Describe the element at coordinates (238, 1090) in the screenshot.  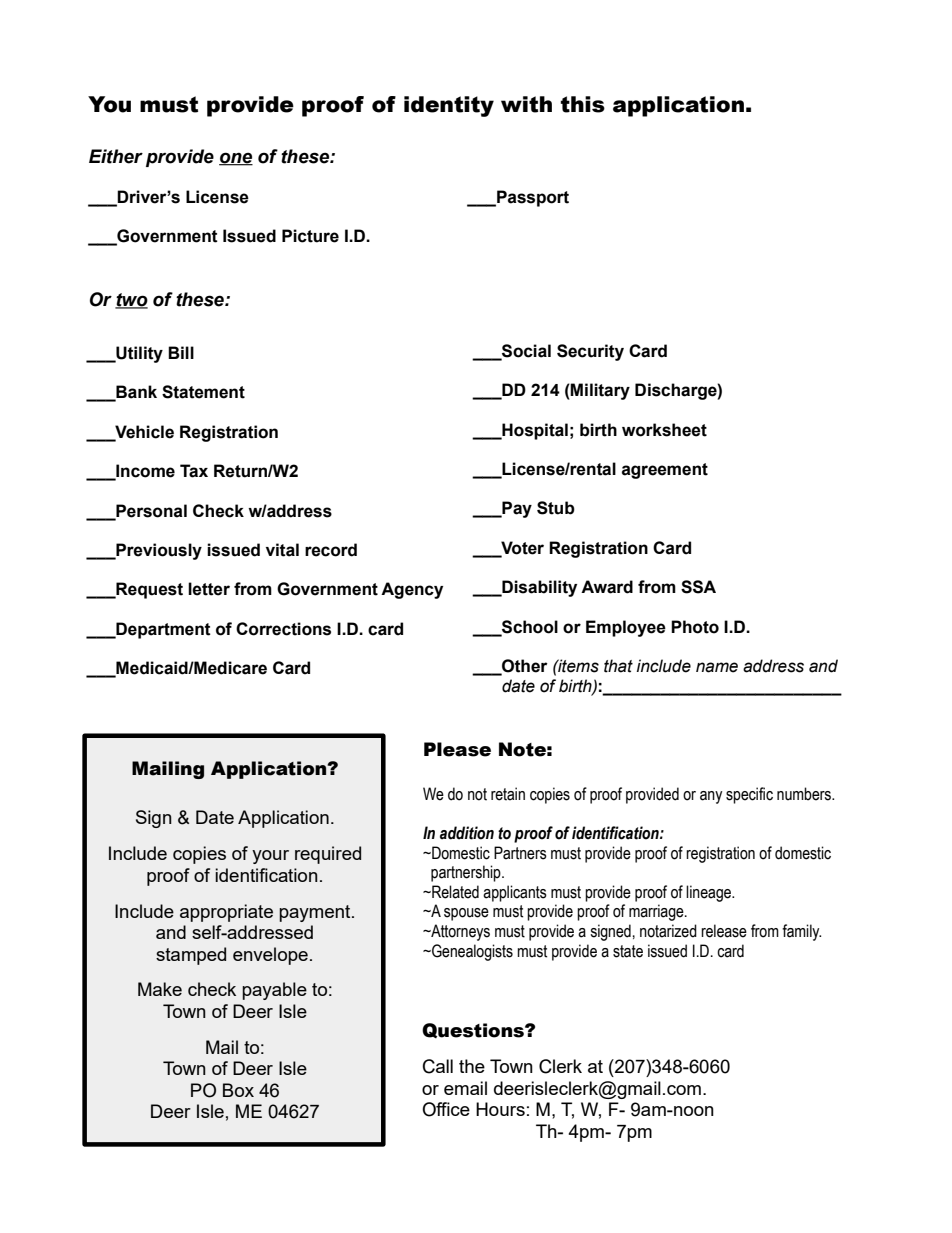
I see `Box` at that location.
